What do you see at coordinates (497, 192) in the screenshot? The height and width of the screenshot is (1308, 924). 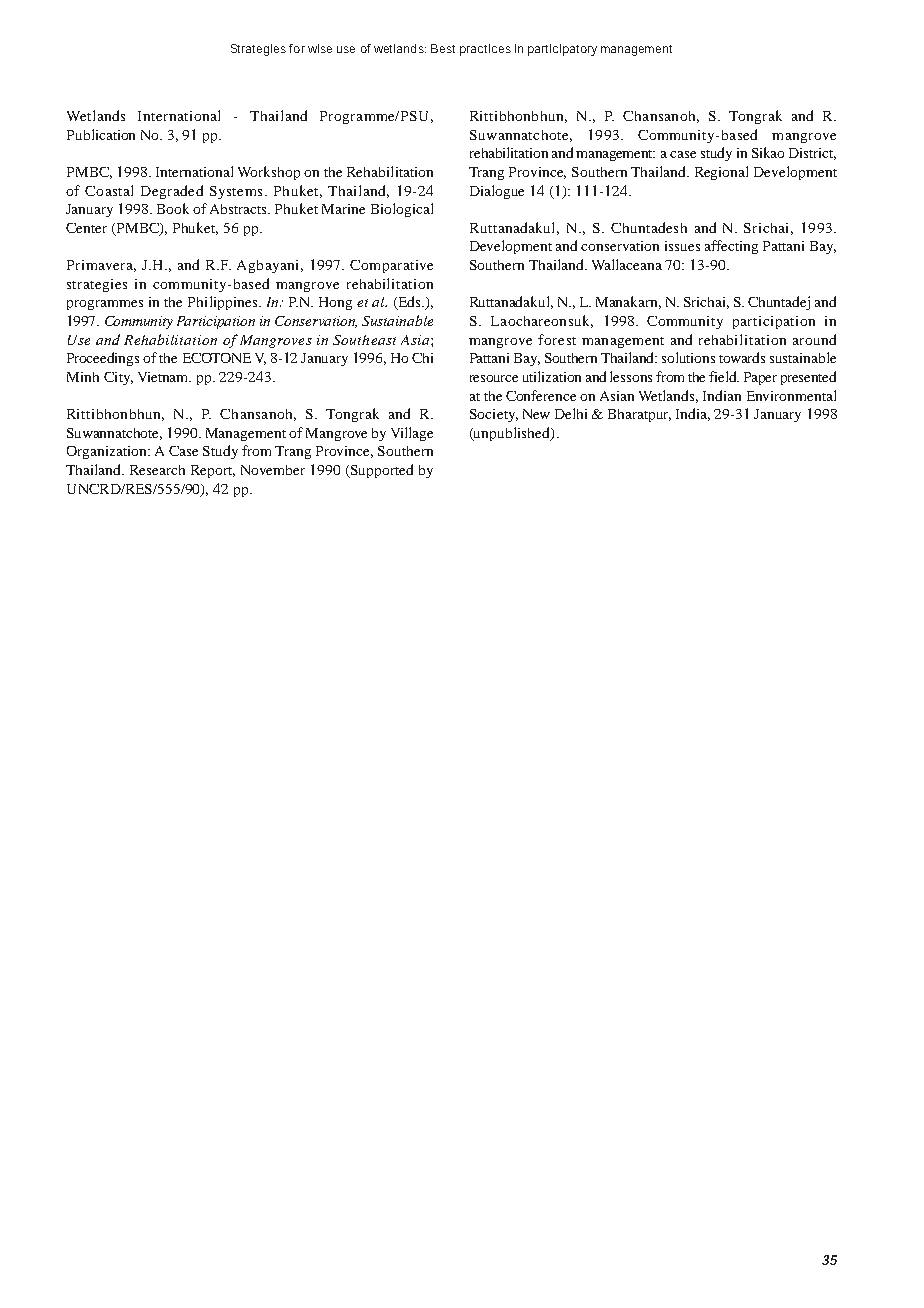 I see `Dialogue` at bounding box center [497, 192].
